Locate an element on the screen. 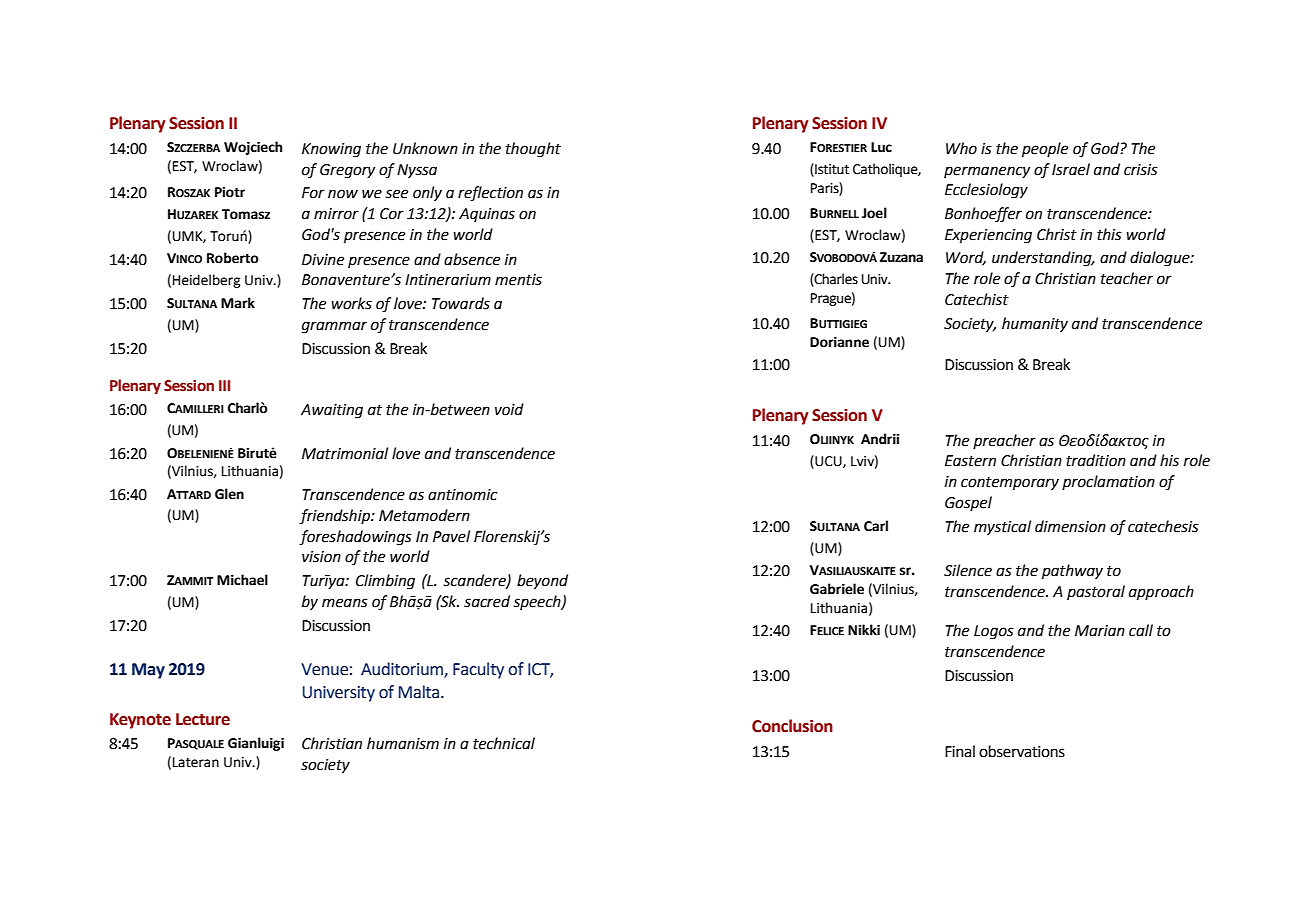 The width and height of the screenshot is (1308, 924). Wojciech is located at coordinates (253, 148).
